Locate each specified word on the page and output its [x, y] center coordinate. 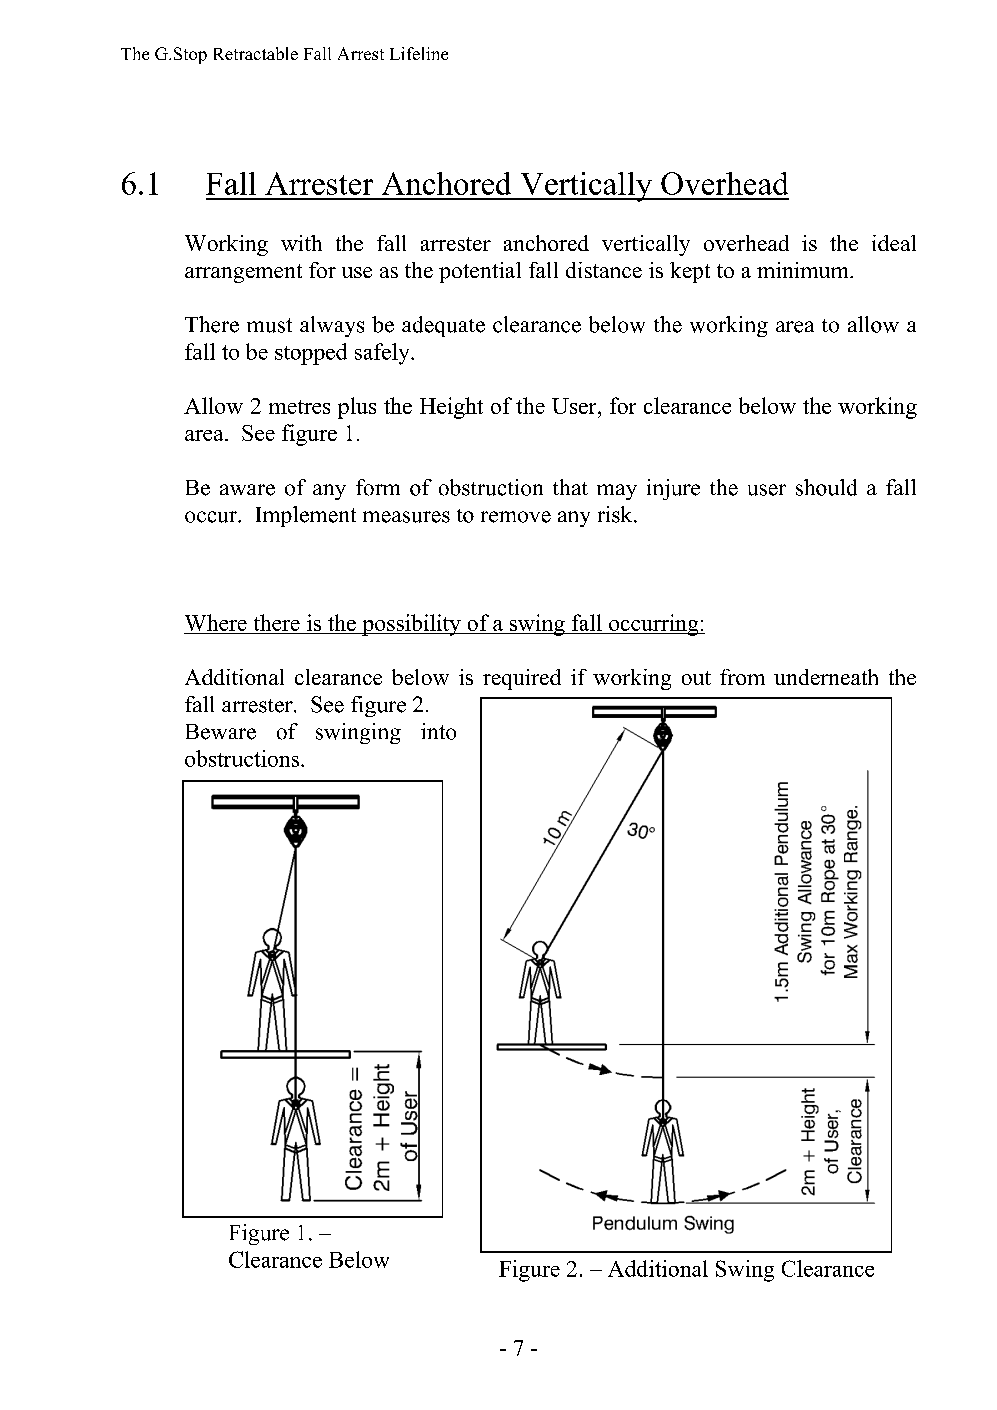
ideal [894, 243]
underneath [826, 677]
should [826, 487]
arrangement [243, 273]
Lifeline [419, 53]
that [570, 487]
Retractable [256, 53]
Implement [306, 516]
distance [604, 270]
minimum [804, 270]
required [522, 679]
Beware [221, 732]
